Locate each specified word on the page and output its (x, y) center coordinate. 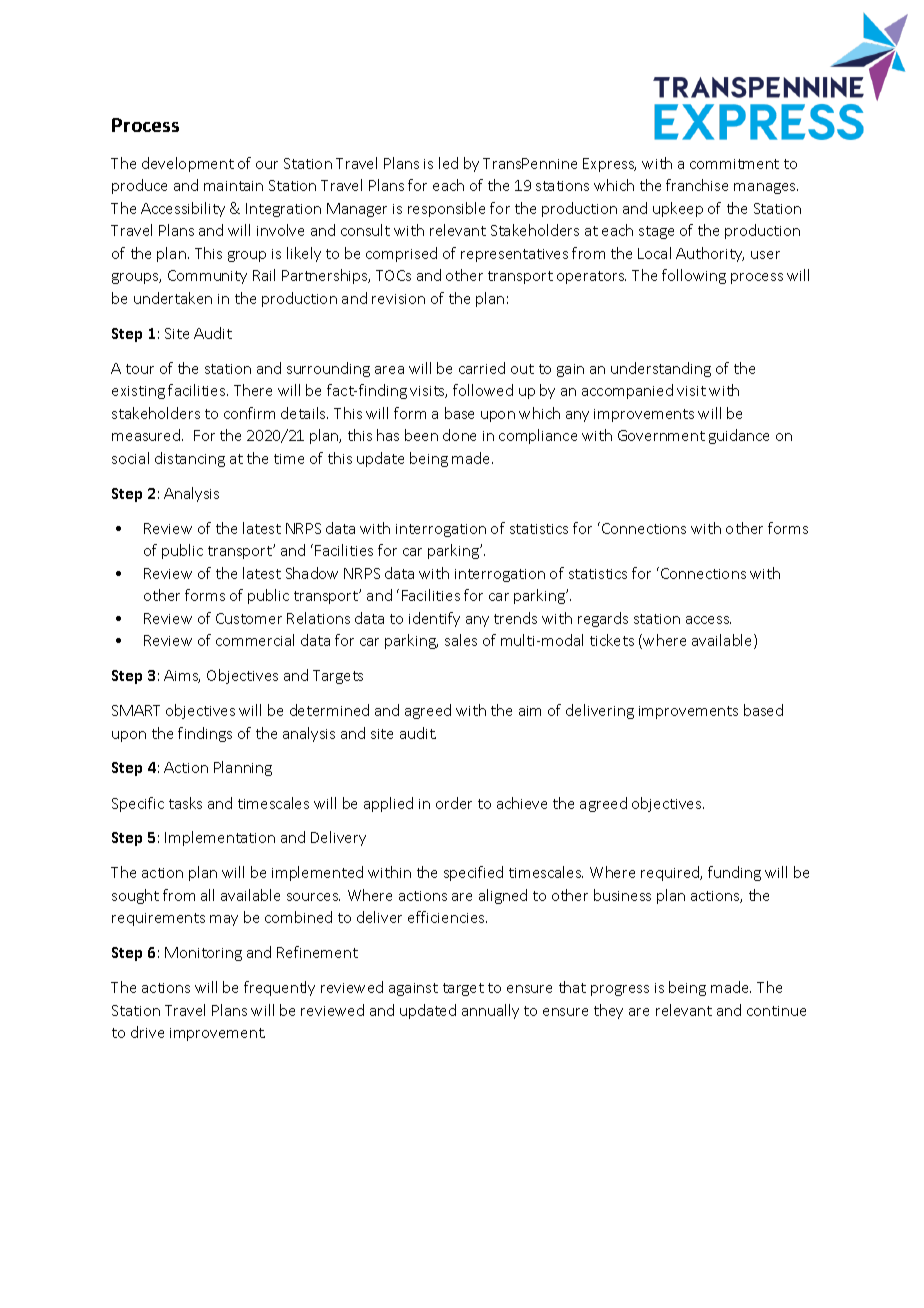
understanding (661, 369)
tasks (185, 803)
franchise (697, 185)
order (454, 803)
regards (603, 619)
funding (734, 873)
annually (490, 1011)
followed (483, 390)
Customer (249, 618)
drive (147, 1032)
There (253, 390)
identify (434, 619)
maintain (233, 186)
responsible (446, 209)
